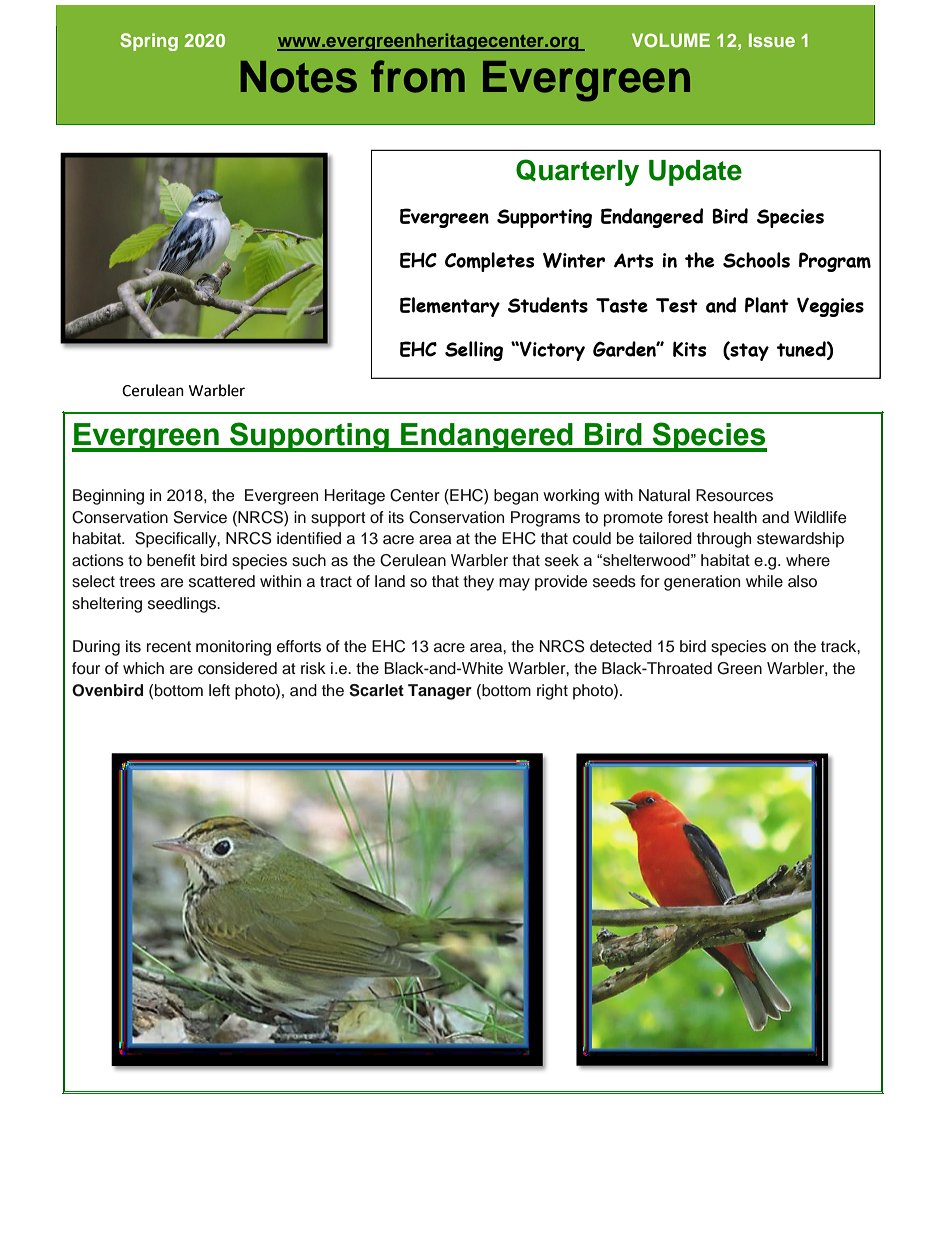 Image resolution: width=952 pixels, height=1233 pixels. What do you see at coordinates (577, 172) in the page?
I see `Quarterly` at bounding box center [577, 172].
